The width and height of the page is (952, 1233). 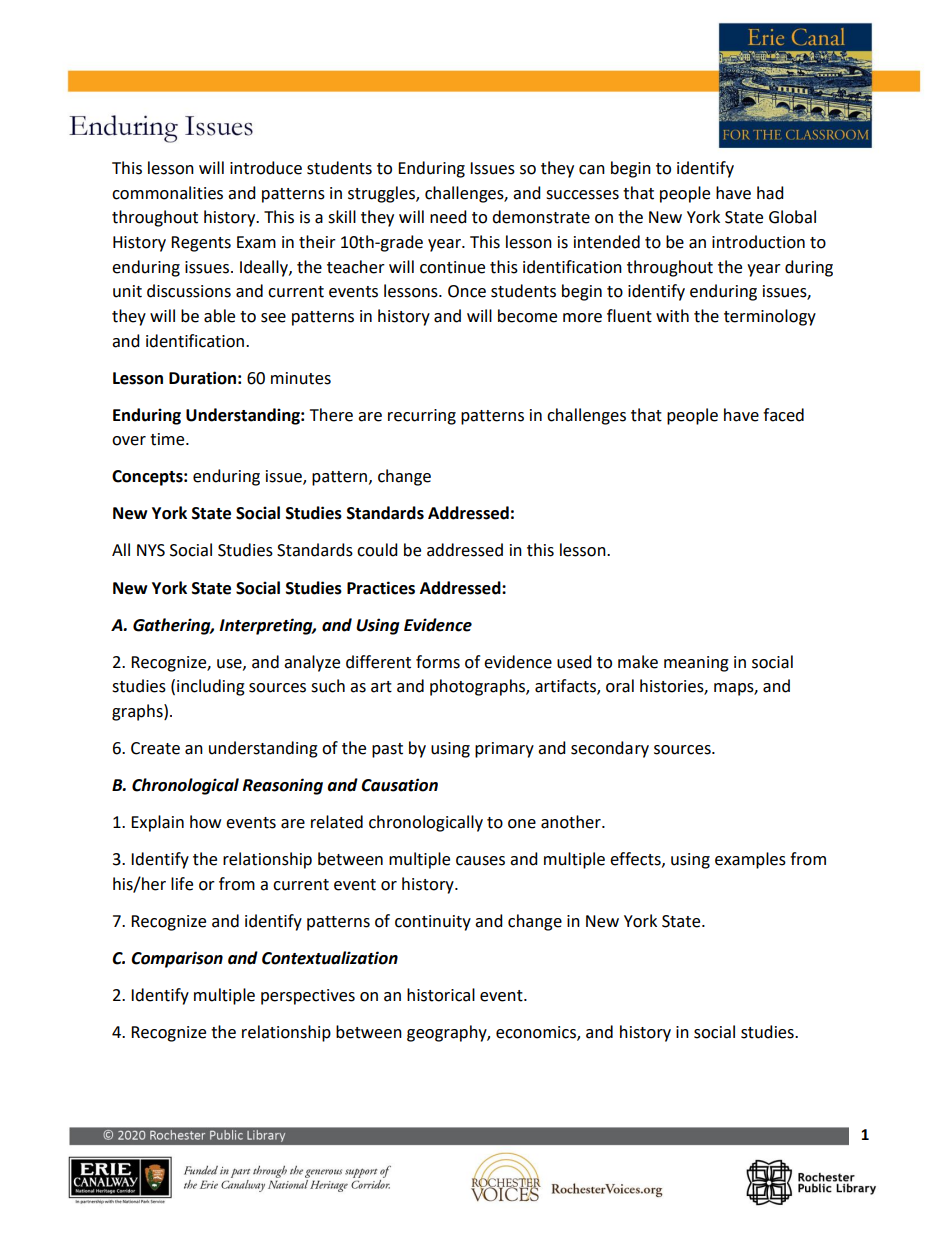 What do you see at coordinates (438, 662) in the page?
I see `forms` at bounding box center [438, 662].
